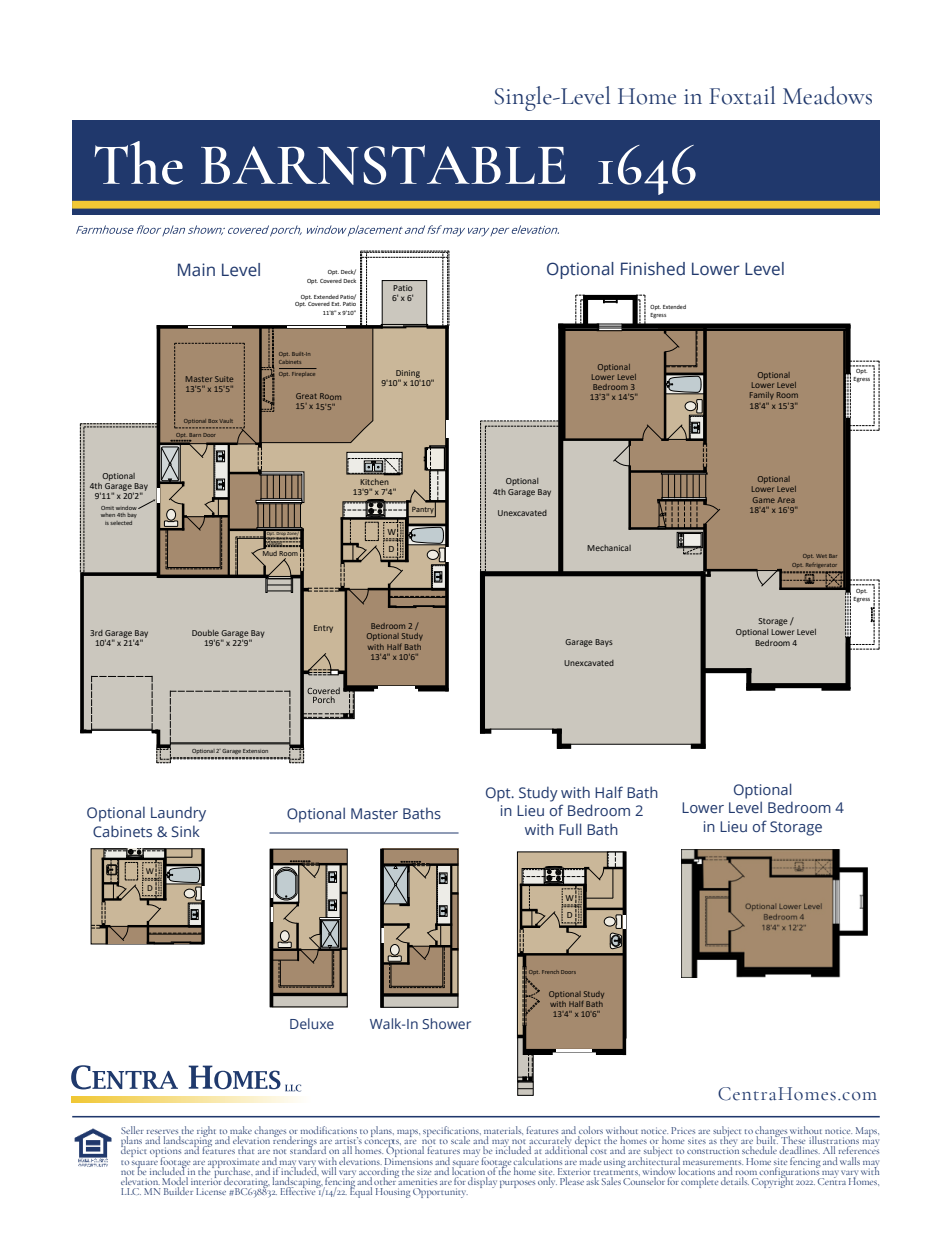 This page has height=1233, width=952. Describe the element at coordinates (683, 1130) in the page. I see `Prices` at that location.
